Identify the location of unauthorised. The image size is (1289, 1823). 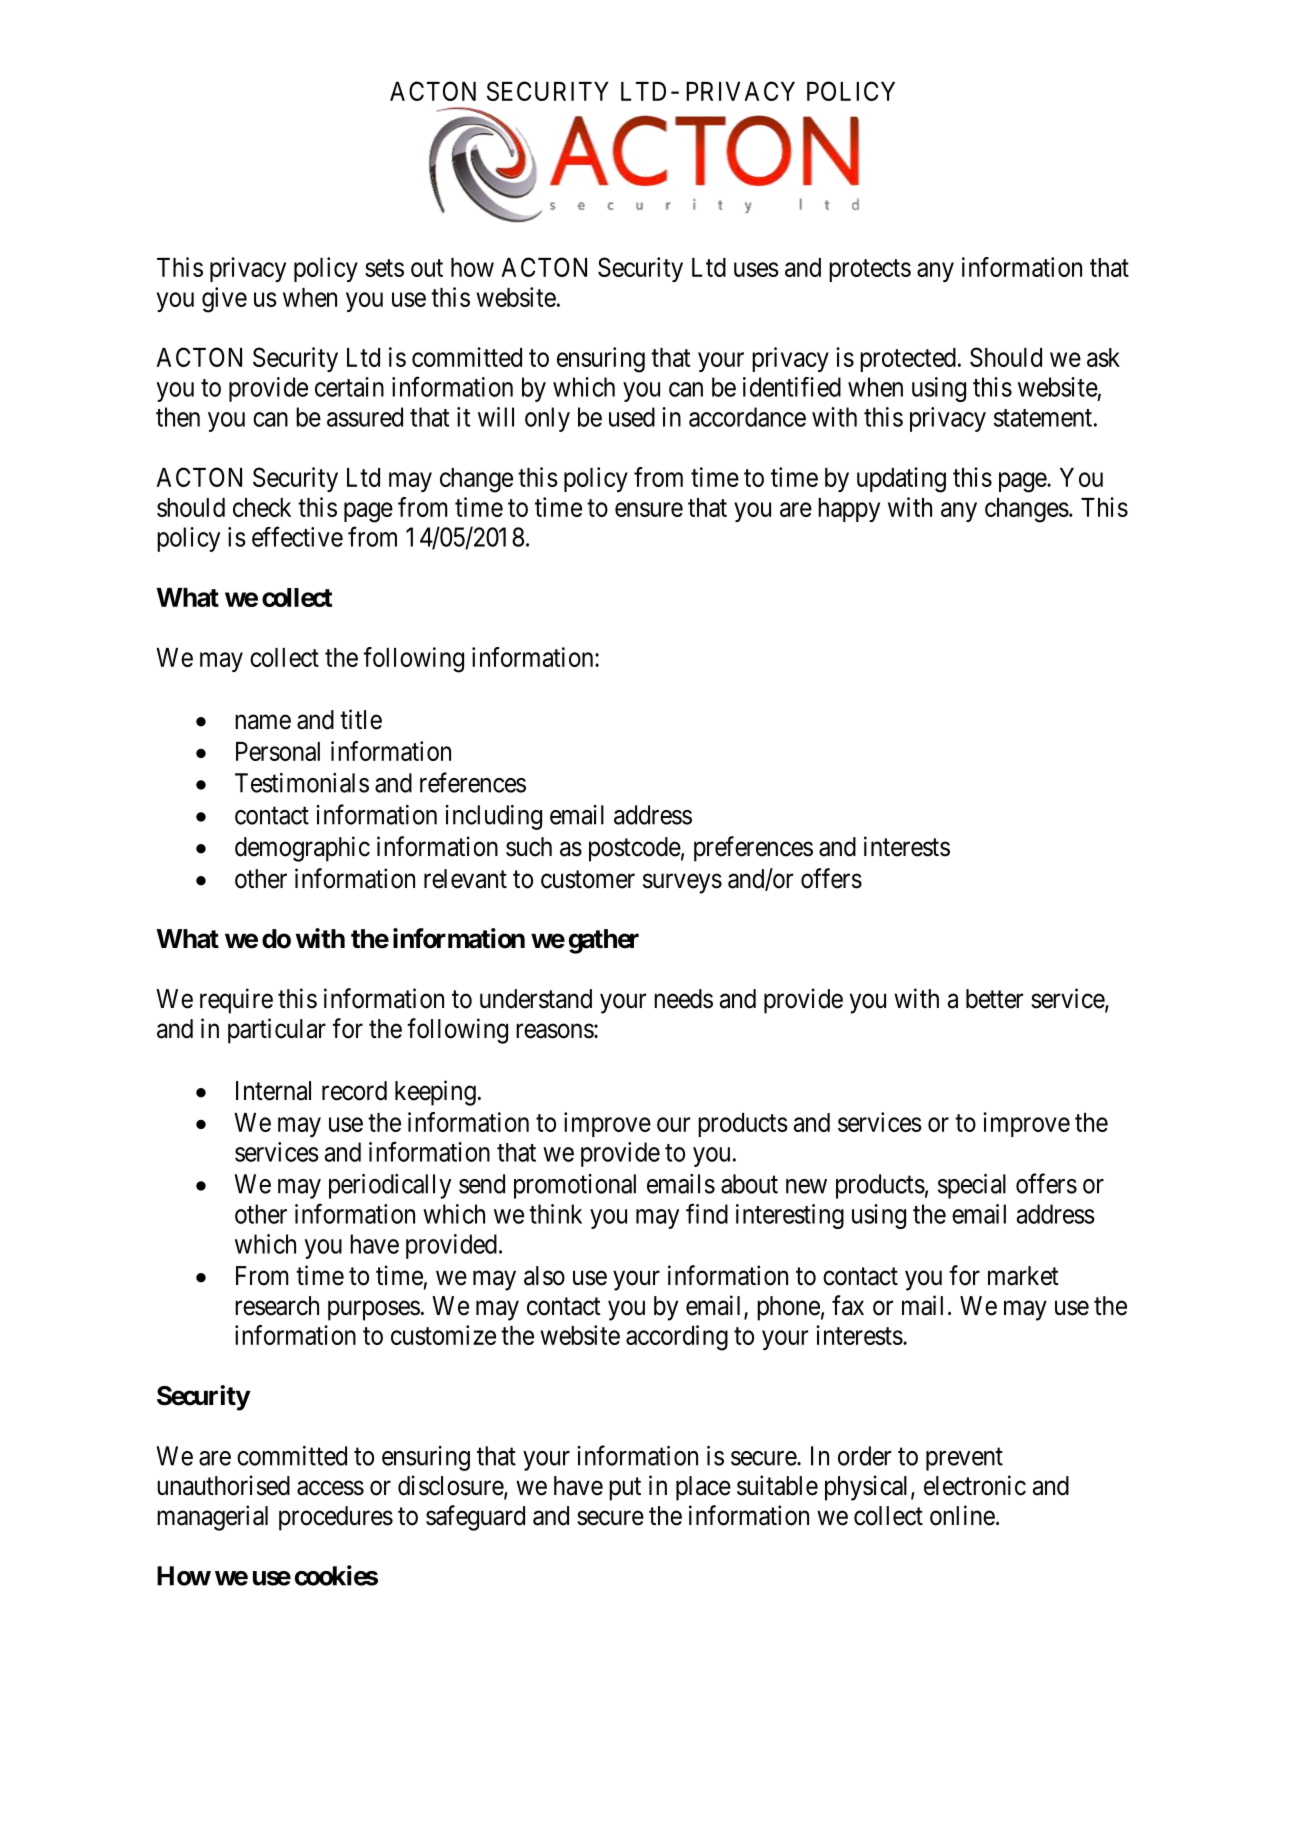
(223, 1485).
